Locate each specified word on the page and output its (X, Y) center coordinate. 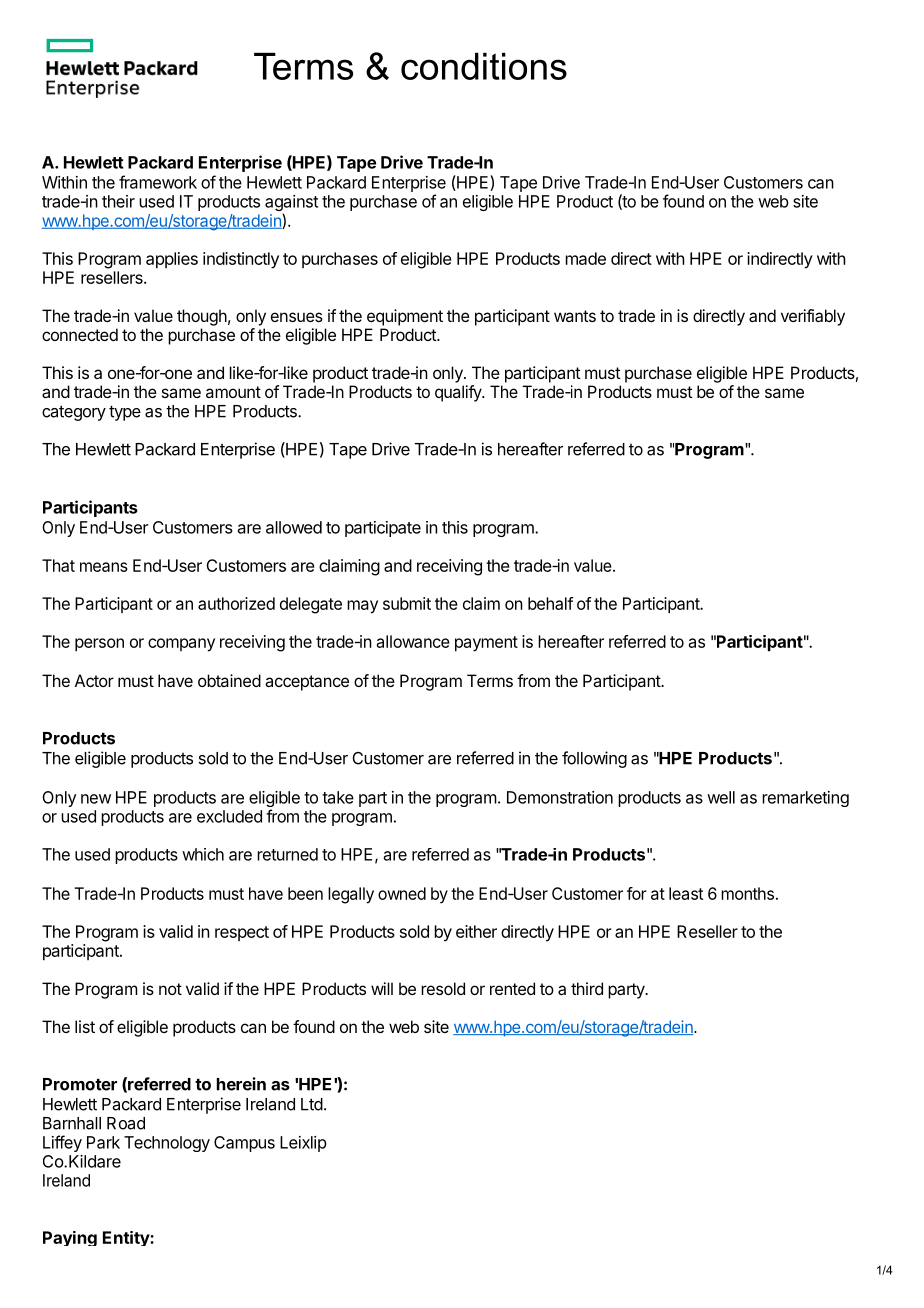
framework (158, 182)
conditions (484, 66)
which (203, 854)
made (586, 258)
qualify (459, 393)
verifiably (813, 317)
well (721, 797)
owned (402, 893)
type (125, 413)
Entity (127, 1238)
